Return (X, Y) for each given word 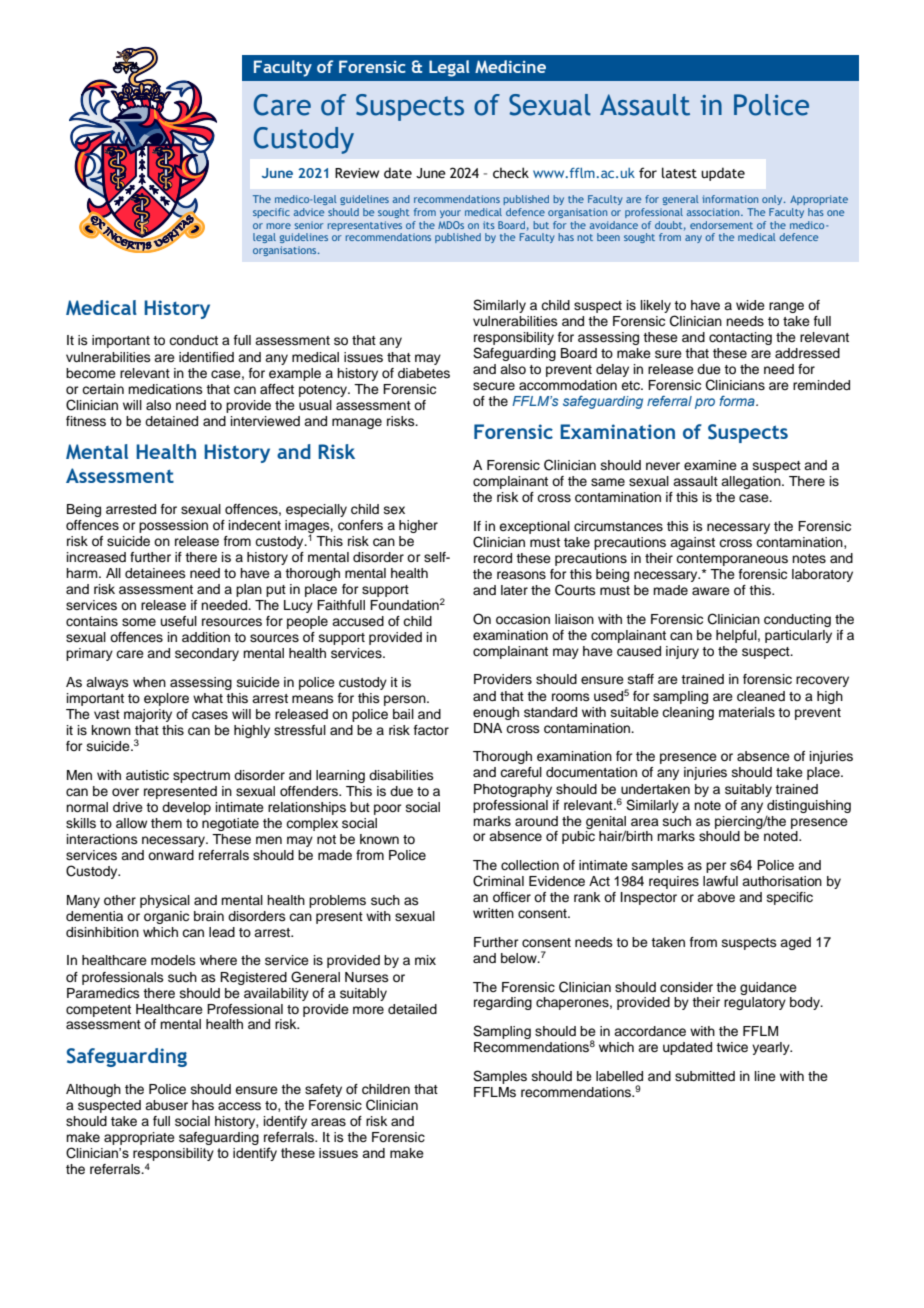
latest (679, 173)
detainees (155, 573)
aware (711, 591)
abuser (166, 1105)
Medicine (510, 66)
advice (309, 212)
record (493, 558)
